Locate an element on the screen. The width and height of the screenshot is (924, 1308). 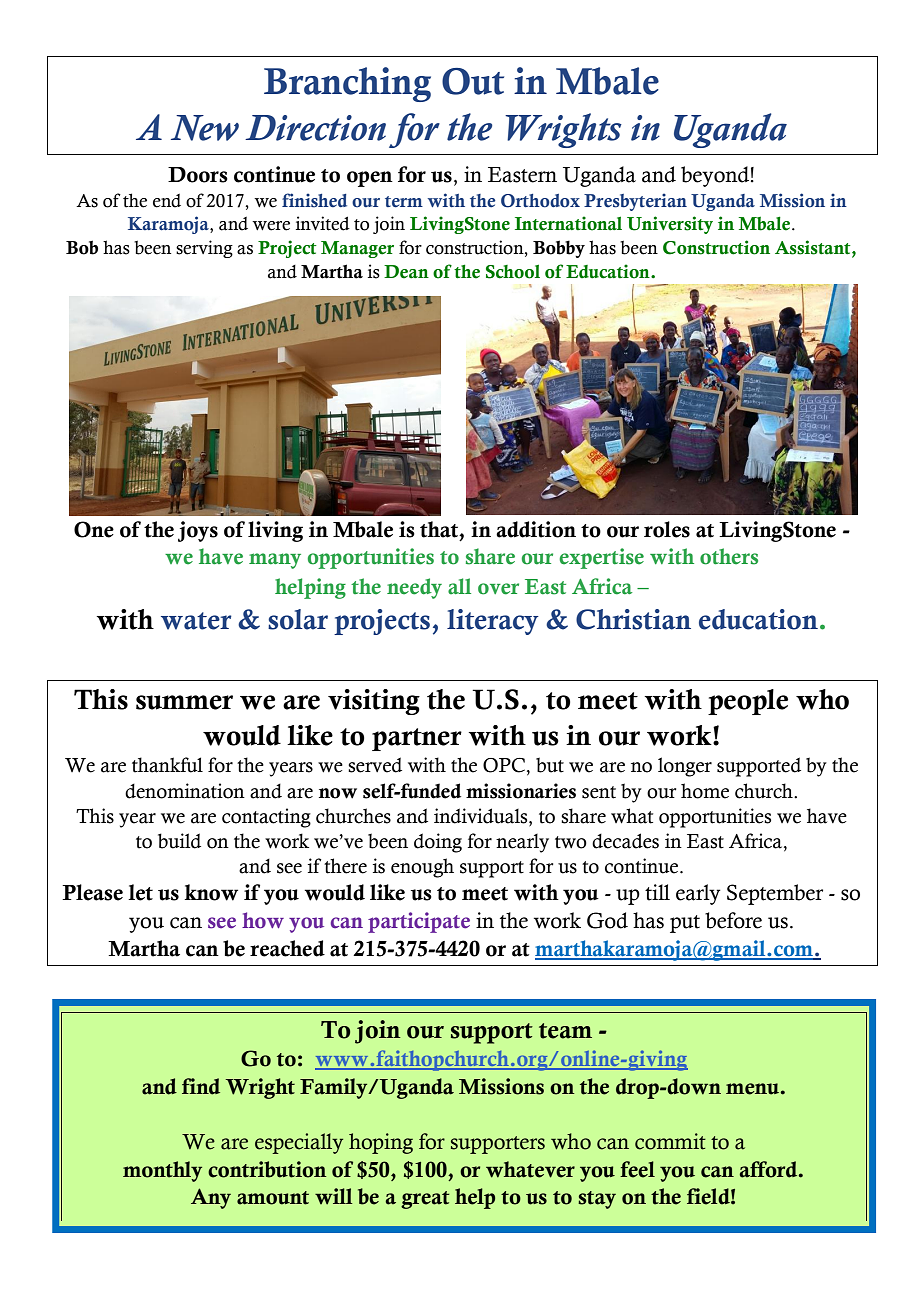
literacy is located at coordinates (493, 622).
